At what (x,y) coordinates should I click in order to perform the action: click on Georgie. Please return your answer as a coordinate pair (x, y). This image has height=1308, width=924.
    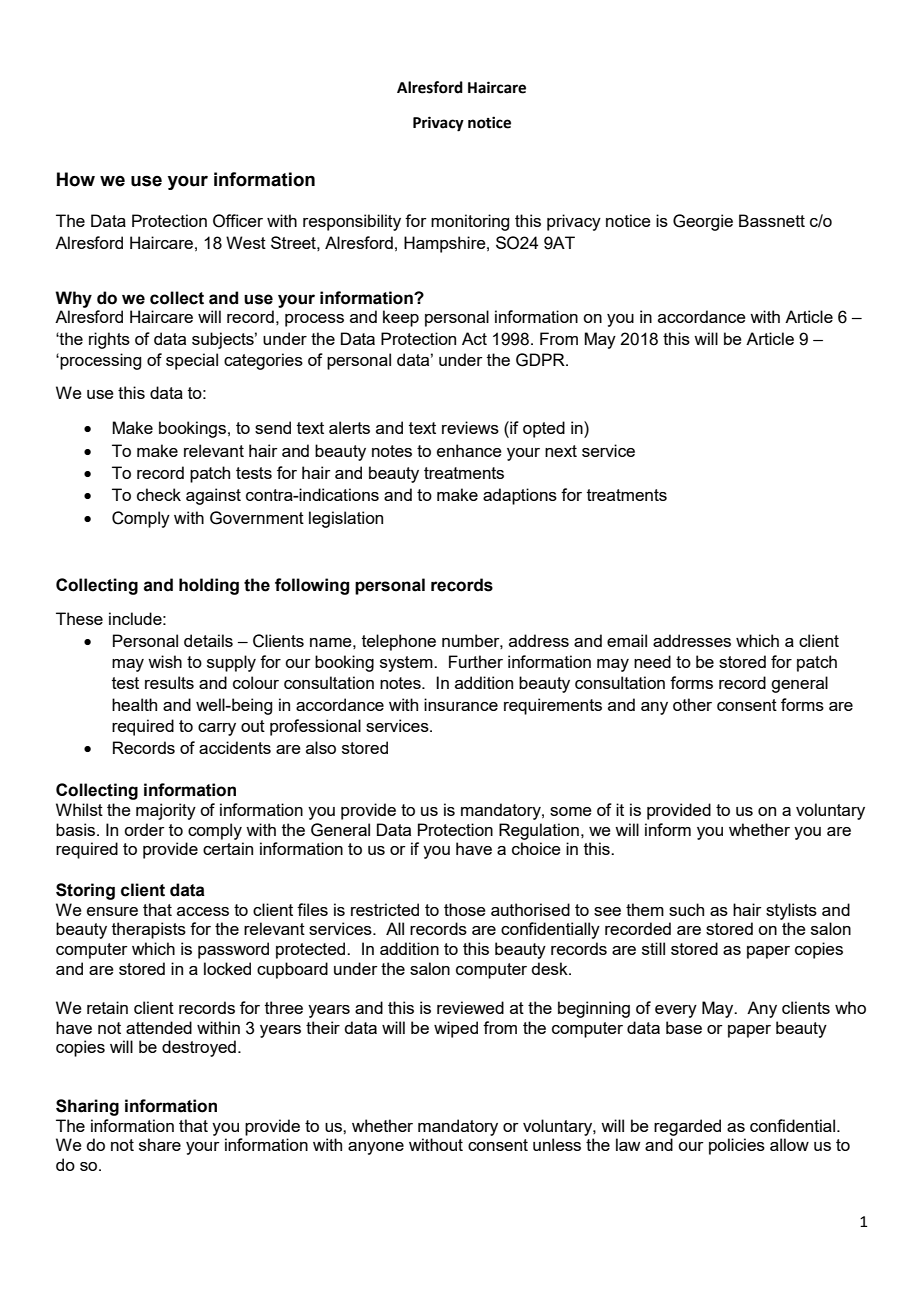
    Looking at the image, I should click on (703, 222).
